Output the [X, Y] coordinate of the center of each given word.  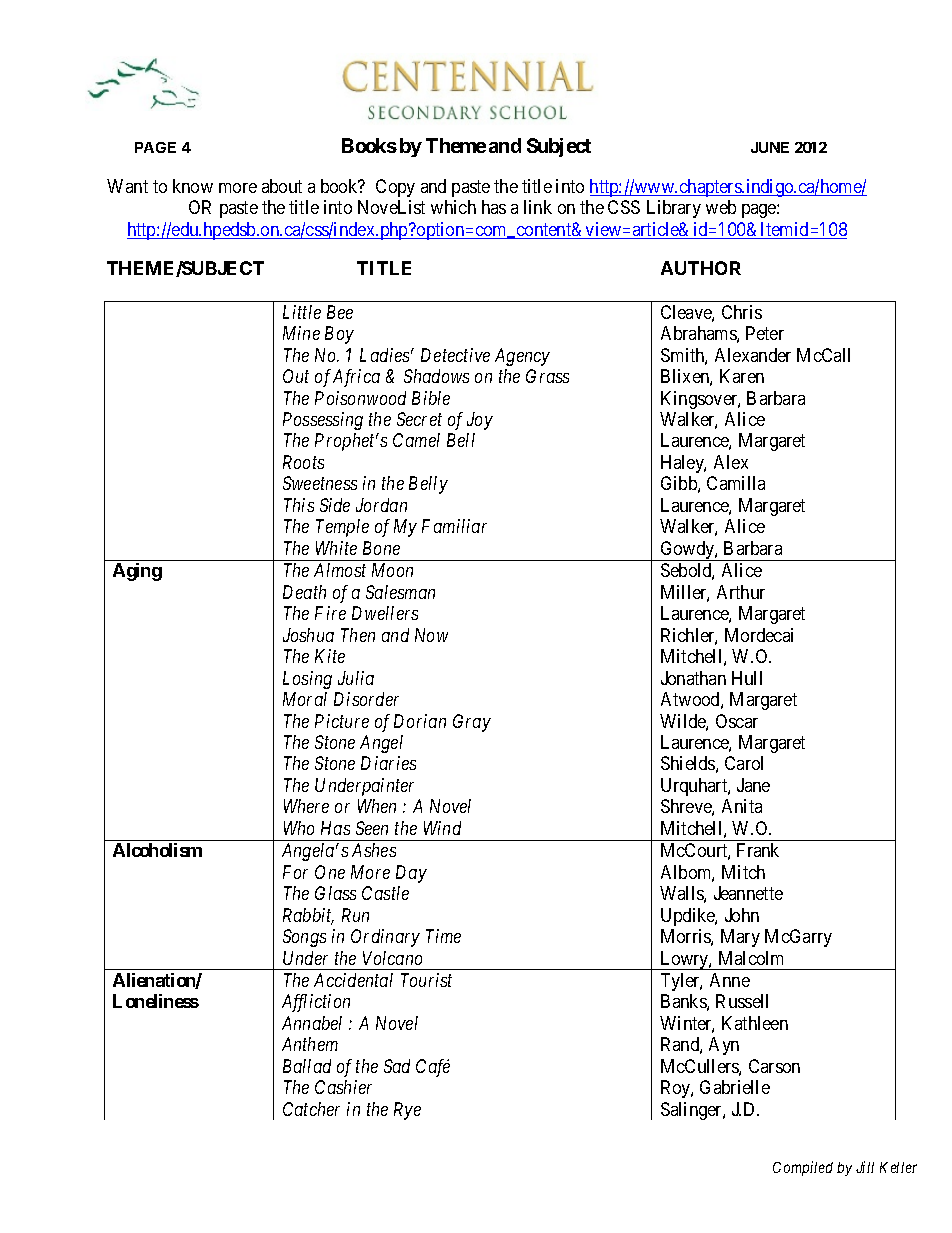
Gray [472, 723]
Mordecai [759, 635]
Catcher [311, 1109]
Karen [742, 376]
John [742, 915]
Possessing [323, 421]
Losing [307, 680]
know [193, 186]
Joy [480, 421]
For [295, 872]
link [538, 207]
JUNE [770, 147]
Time [443, 936]
